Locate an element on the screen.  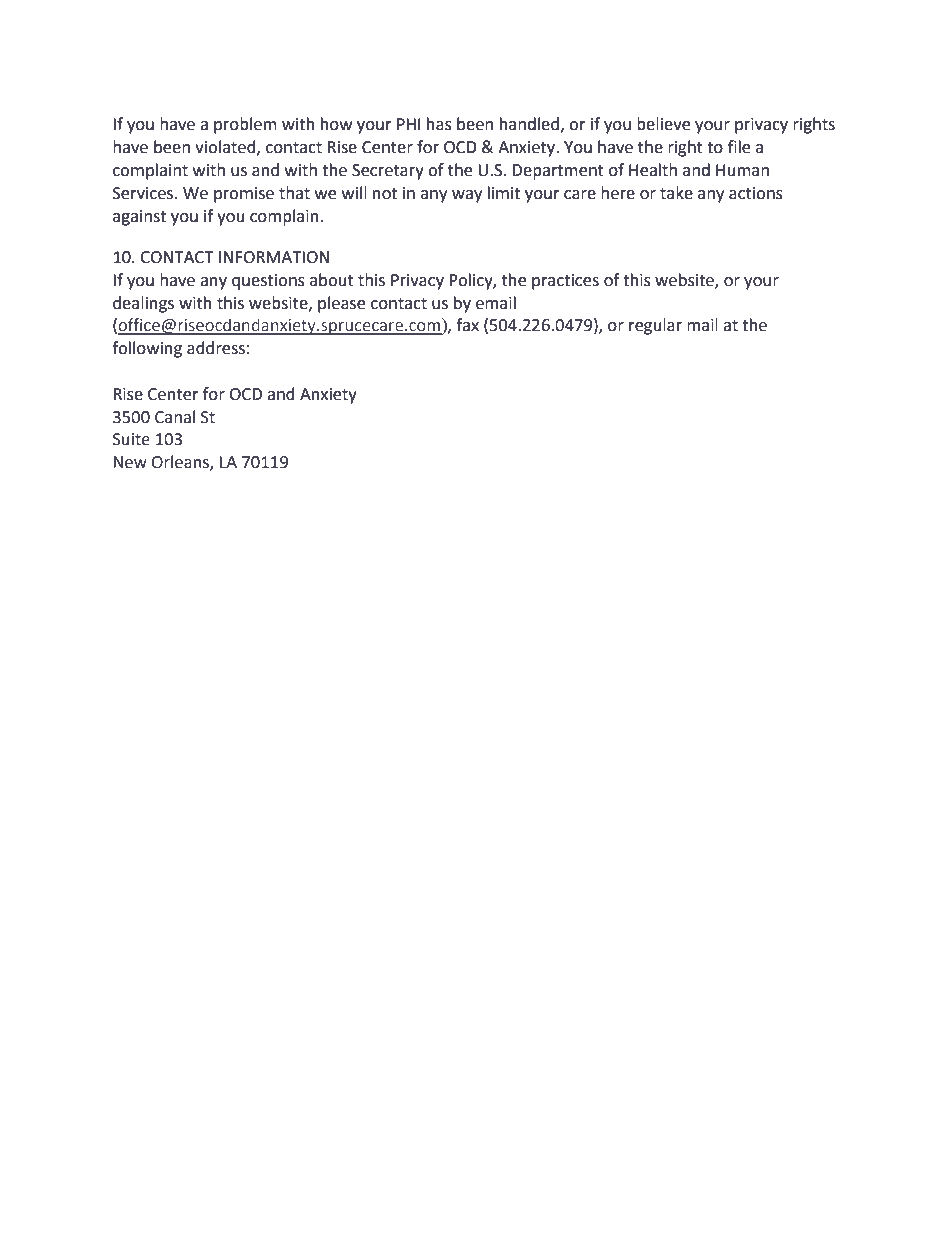
Suite is located at coordinates (131, 439).
